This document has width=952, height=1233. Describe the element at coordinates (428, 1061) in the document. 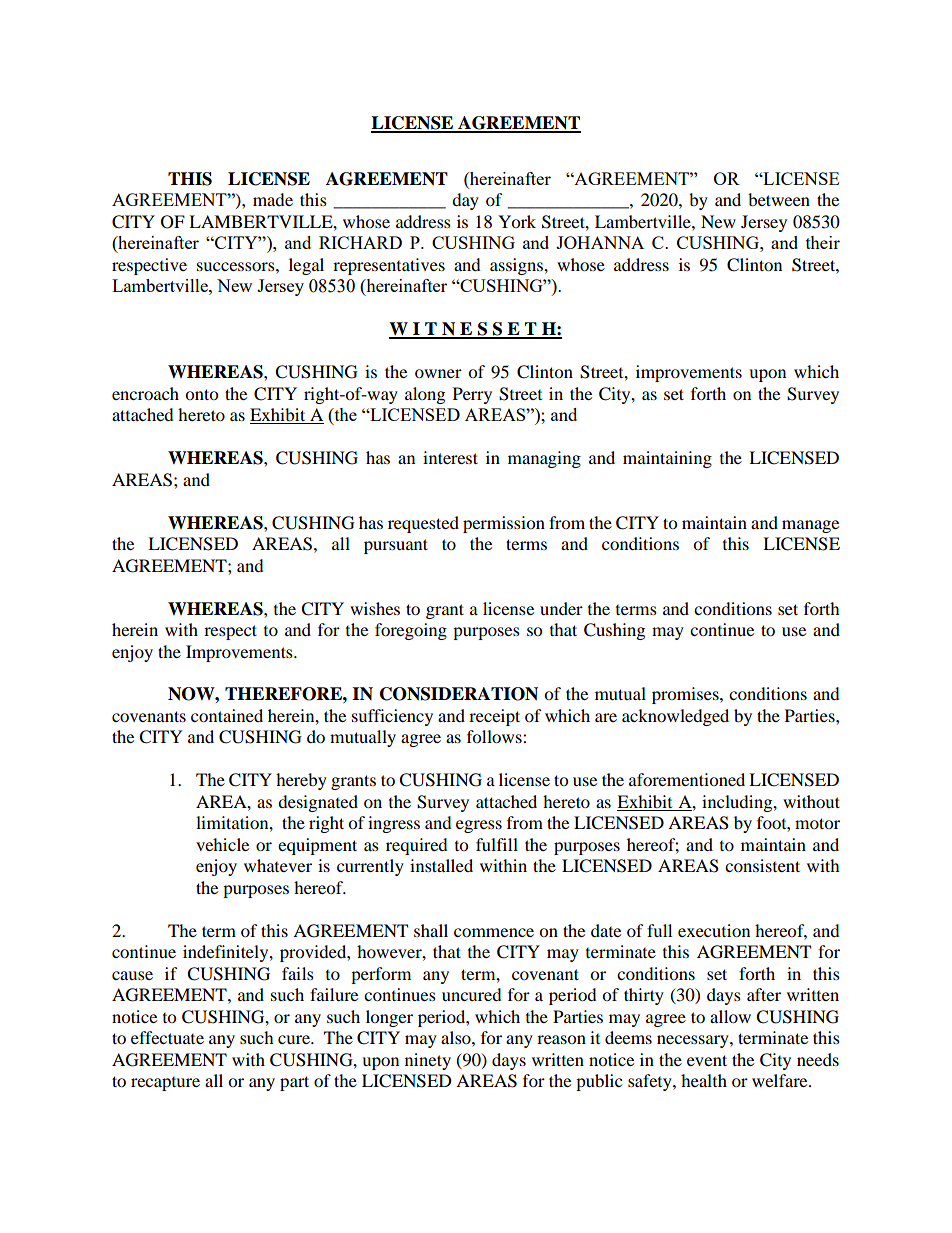

I see `ninety` at that location.
